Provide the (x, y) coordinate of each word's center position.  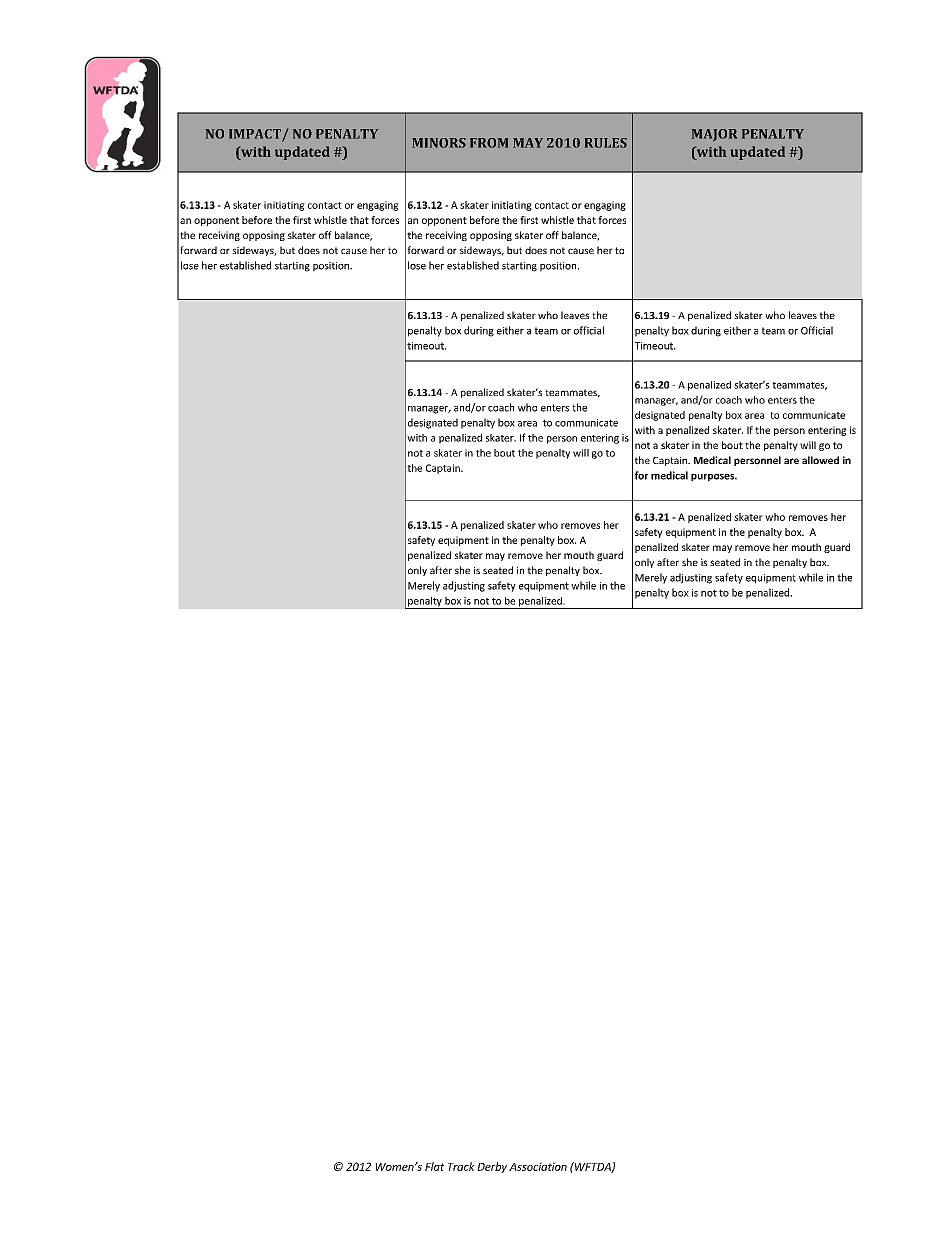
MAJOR (714, 135)
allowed (820, 460)
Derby (492, 1167)
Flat (434, 1166)
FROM (489, 143)
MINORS (439, 143)
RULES (606, 143)
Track (461, 1166)
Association (538, 1166)
